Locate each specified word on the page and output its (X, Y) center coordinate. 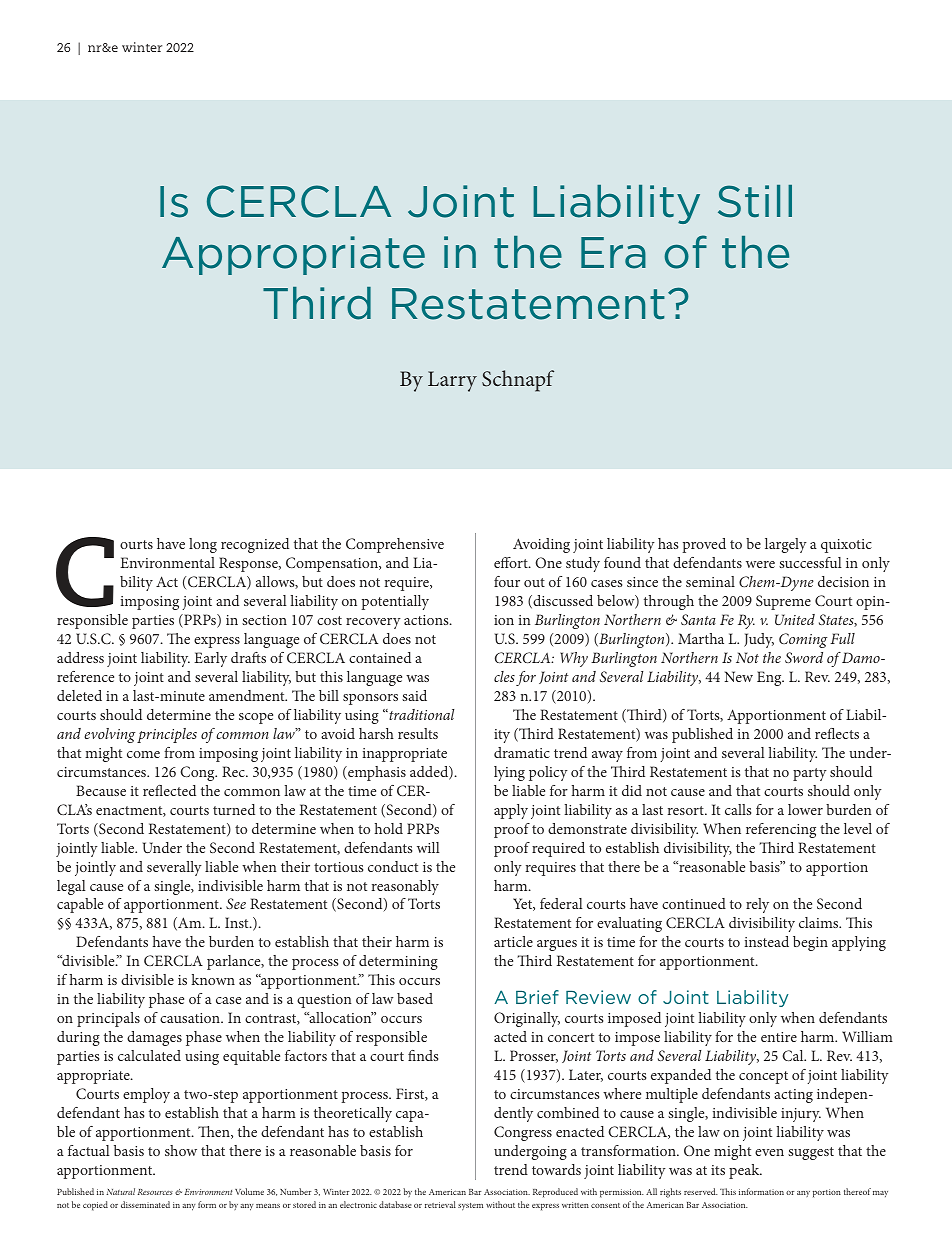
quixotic (846, 546)
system (470, 1207)
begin (810, 943)
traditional (421, 714)
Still (755, 201)
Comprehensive (395, 545)
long (203, 545)
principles (167, 735)
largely (786, 545)
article (513, 941)
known (213, 979)
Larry (452, 381)
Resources (155, 1192)
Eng (770, 678)
